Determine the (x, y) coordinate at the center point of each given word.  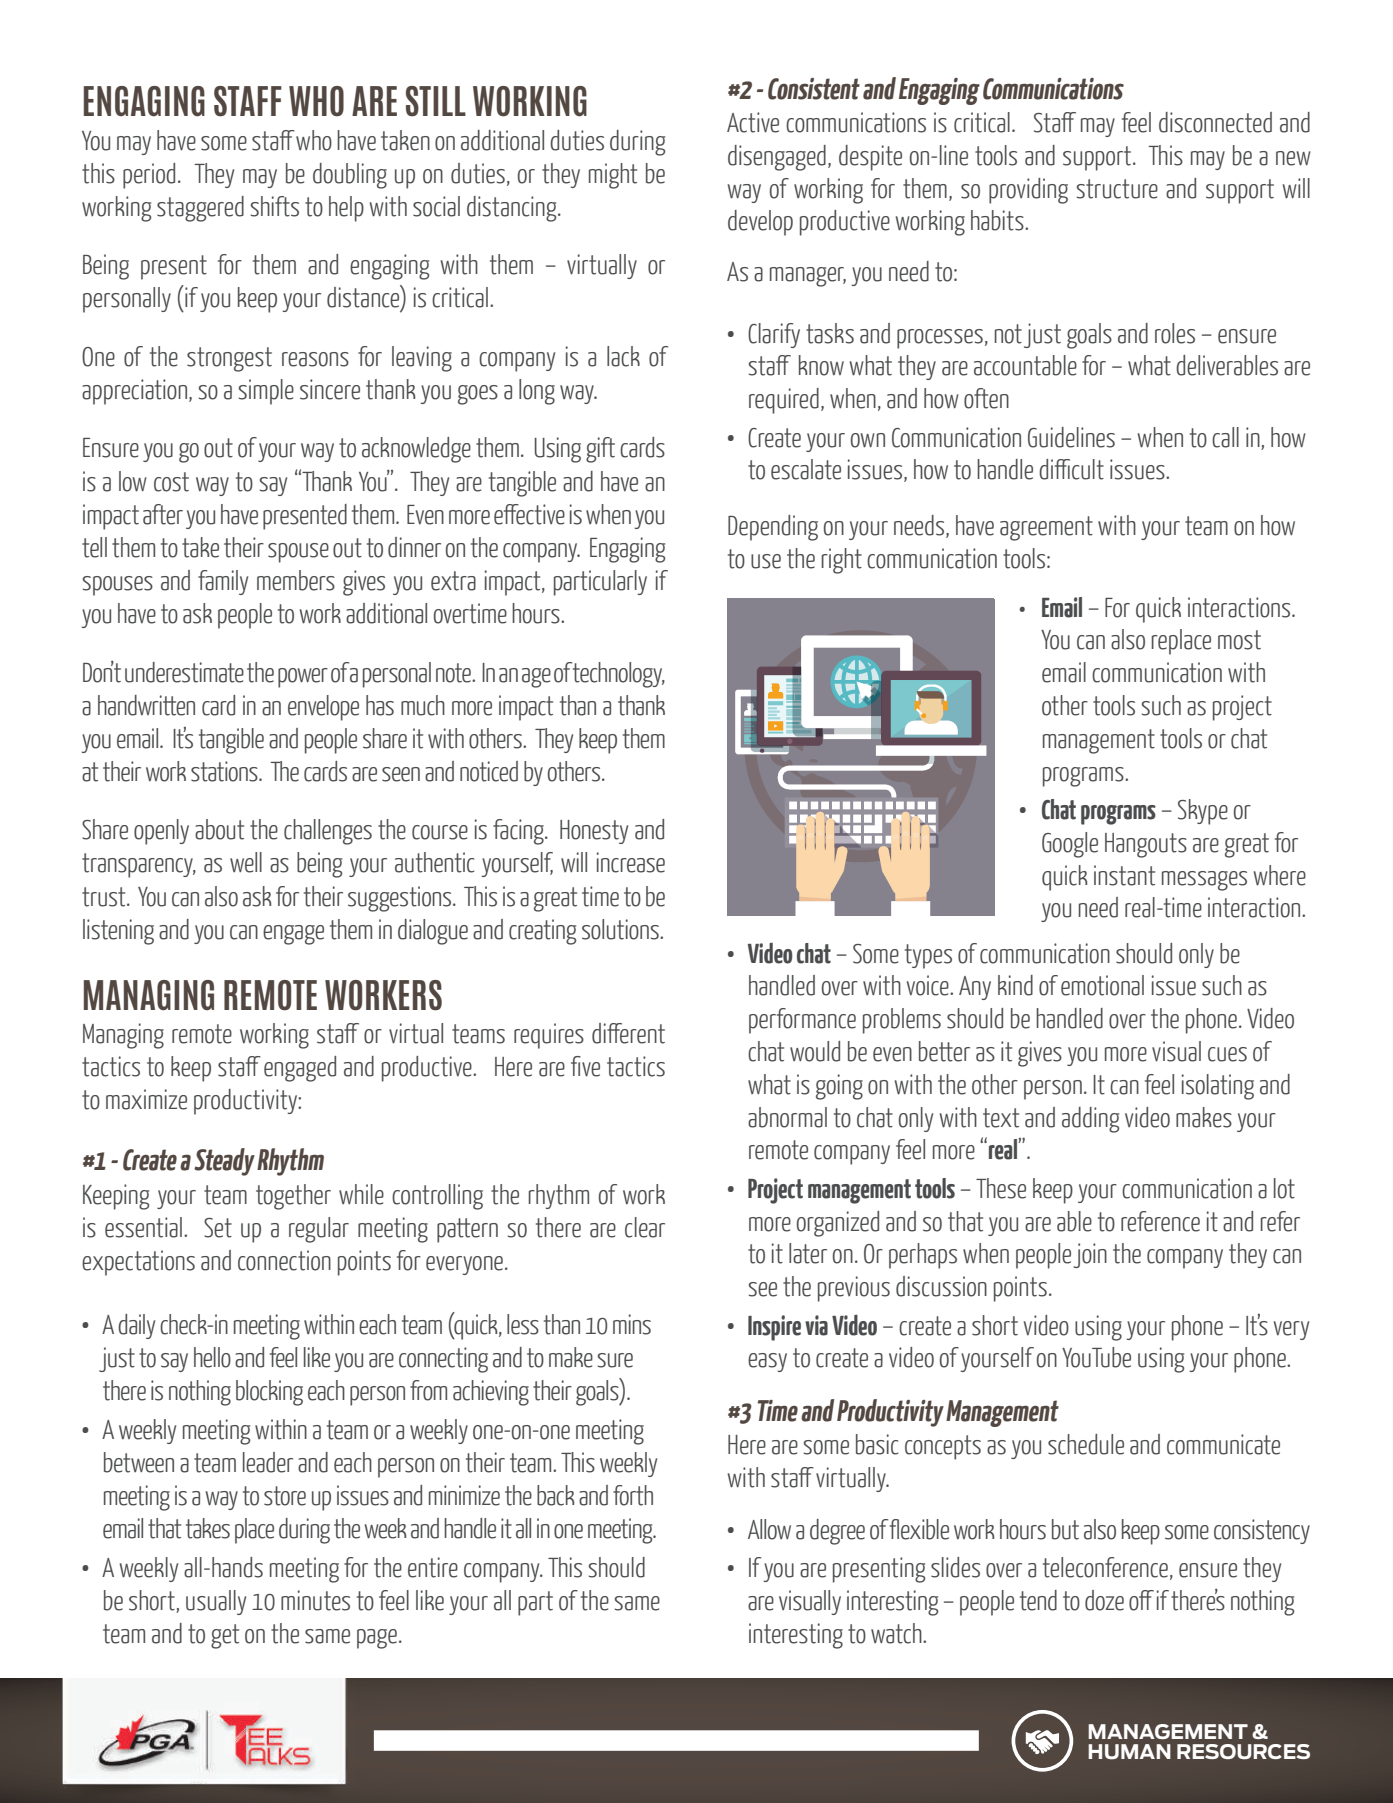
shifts (275, 206)
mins (632, 1324)
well (246, 862)
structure (1117, 189)
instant (1124, 875)
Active (753, 122)
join (1090, 1255)
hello (212, 1357)
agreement (1046, 528)
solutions (621, 929)
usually (216, 1602)
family (223, 582)
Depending (773, 528)
